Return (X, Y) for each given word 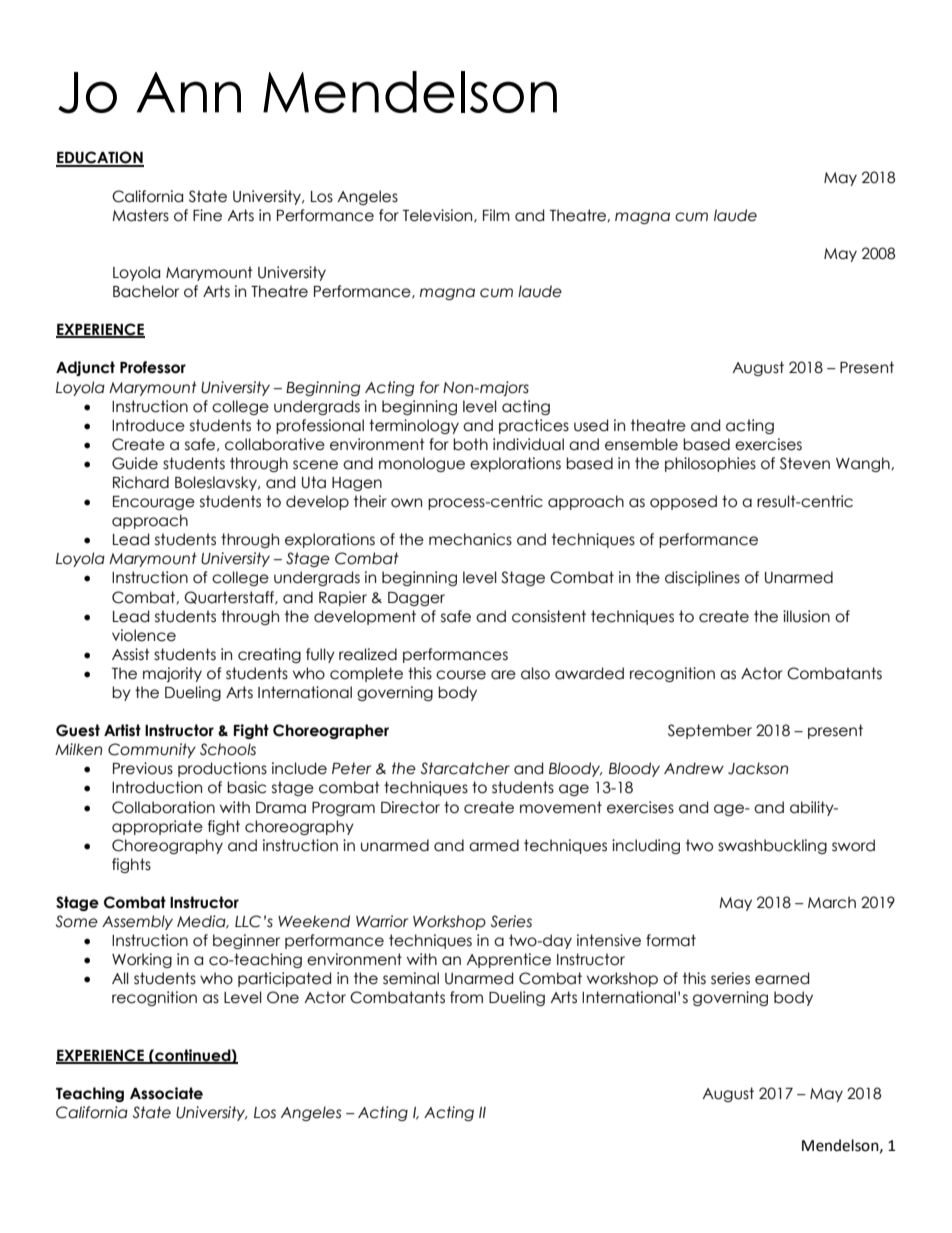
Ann (189, 92)
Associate (166, 1093)
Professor (153, 367)
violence (144, 635)
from (466, 997)
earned (782, 978)
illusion (806, 616)
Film (496, 215)
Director (410, 807)
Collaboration (163, 807)
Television (439, 216)
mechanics (470, 539)
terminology (414, 426)
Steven (805, 463)
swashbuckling (772, 846)
